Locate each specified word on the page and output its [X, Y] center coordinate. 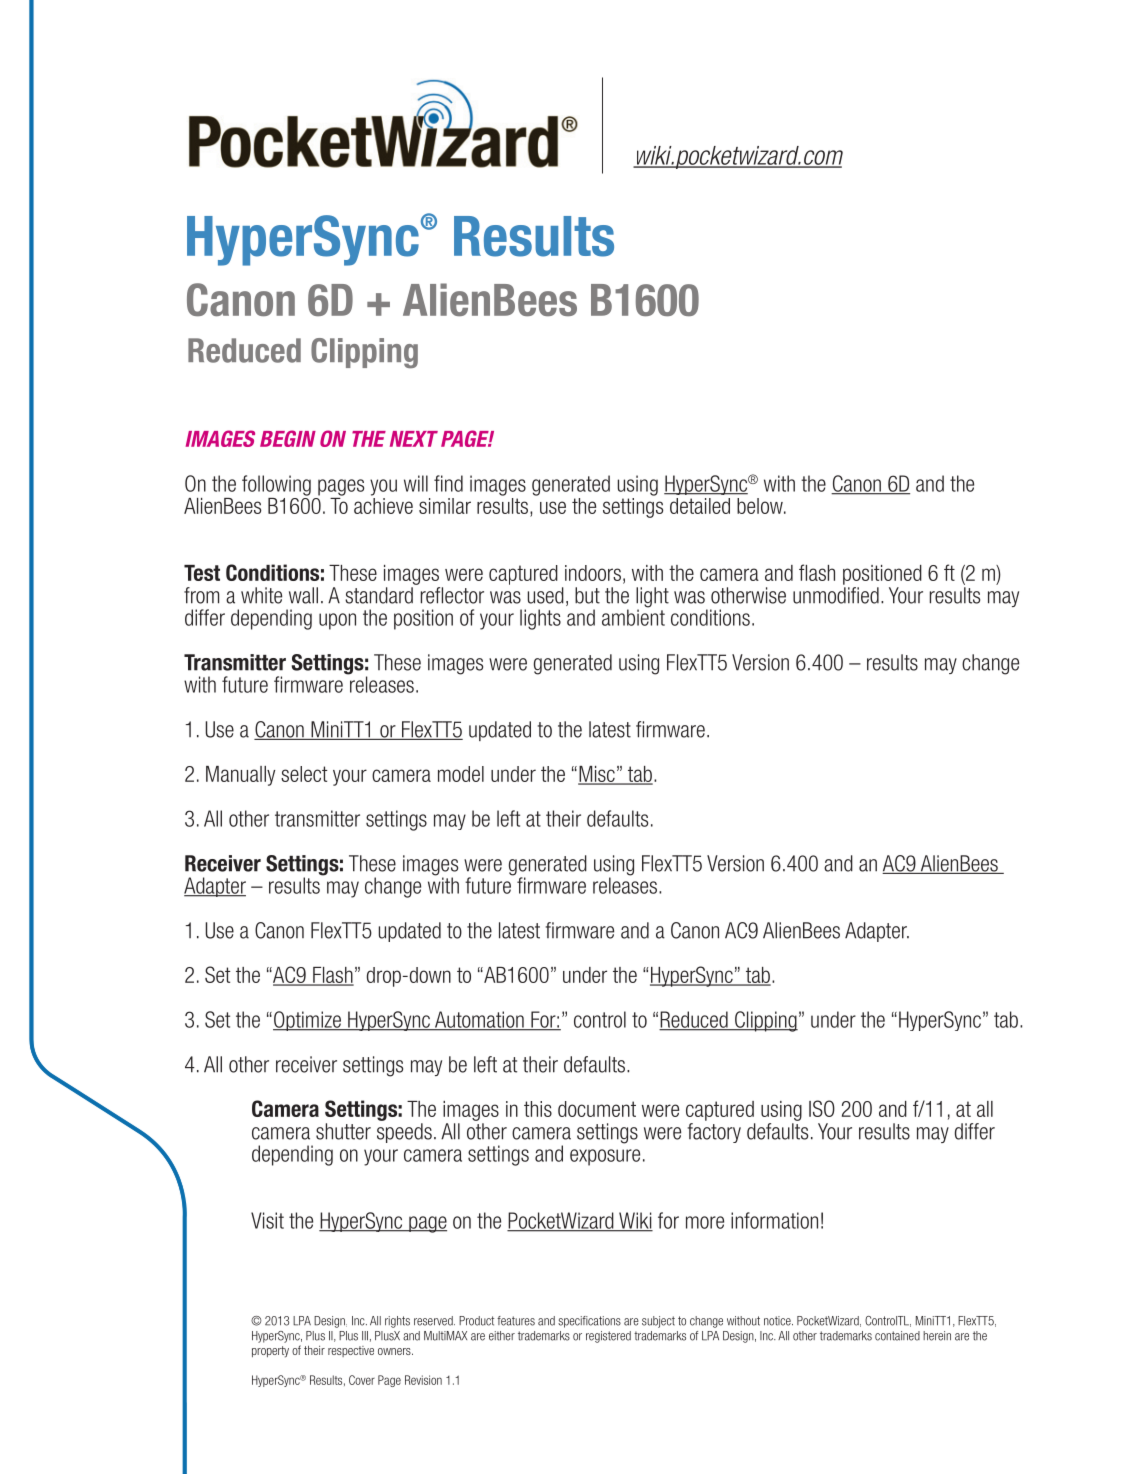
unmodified [836, 594]
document [597, 1109]
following [276, 485]
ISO [822, 1108]
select [304, 774]
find [448, 483]
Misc [597, 775]
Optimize [308, 1021]
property [270, 1352]
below [761, 506]
